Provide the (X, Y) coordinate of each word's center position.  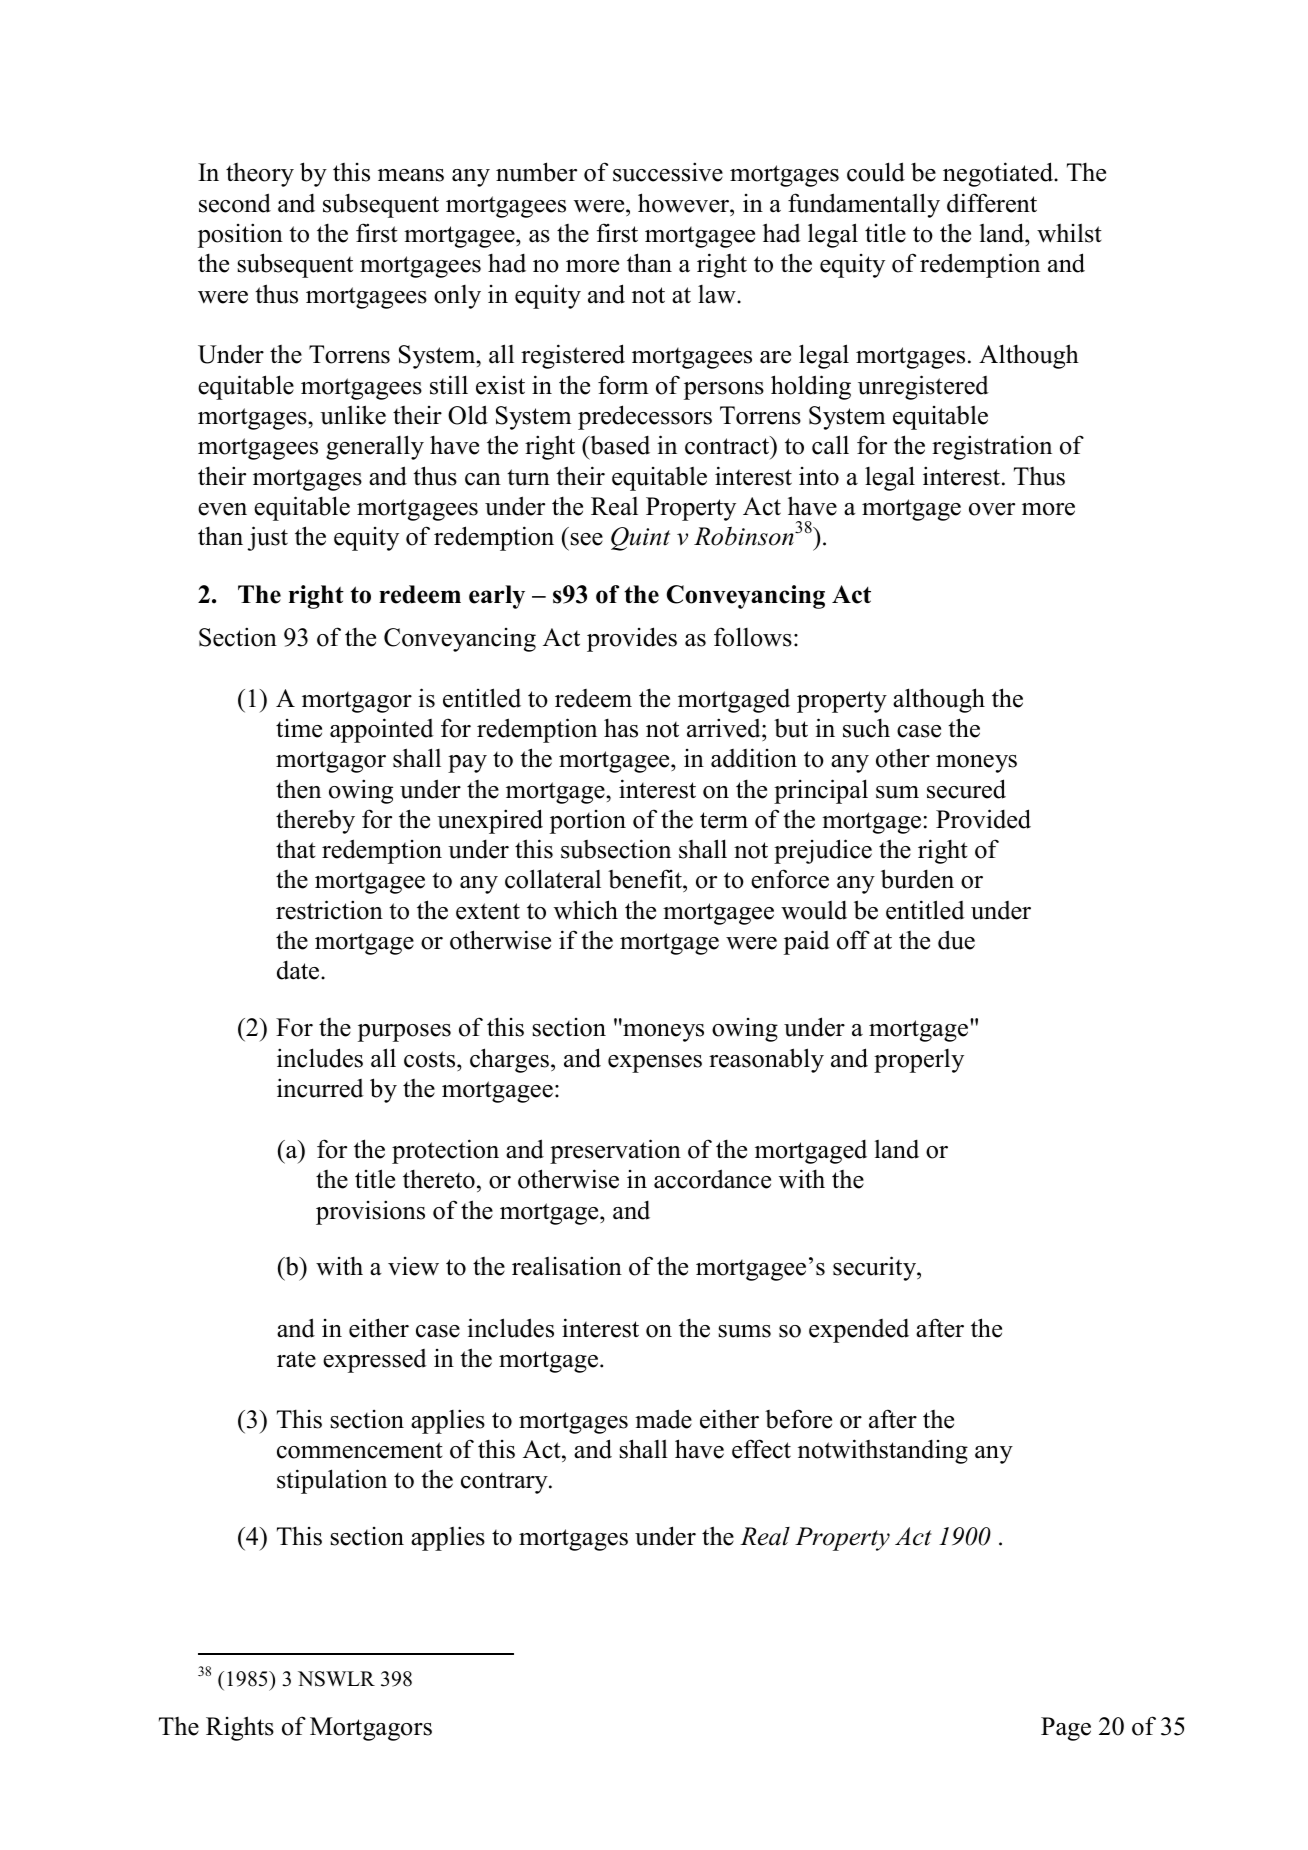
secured (966, 789)
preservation (615, 1151)
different (992, 203)
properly (919, 1061)
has (621, 728)
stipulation (332, 1481)
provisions (370, 1212)
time (299, 728)
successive (668, 172)
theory (260, 175)
